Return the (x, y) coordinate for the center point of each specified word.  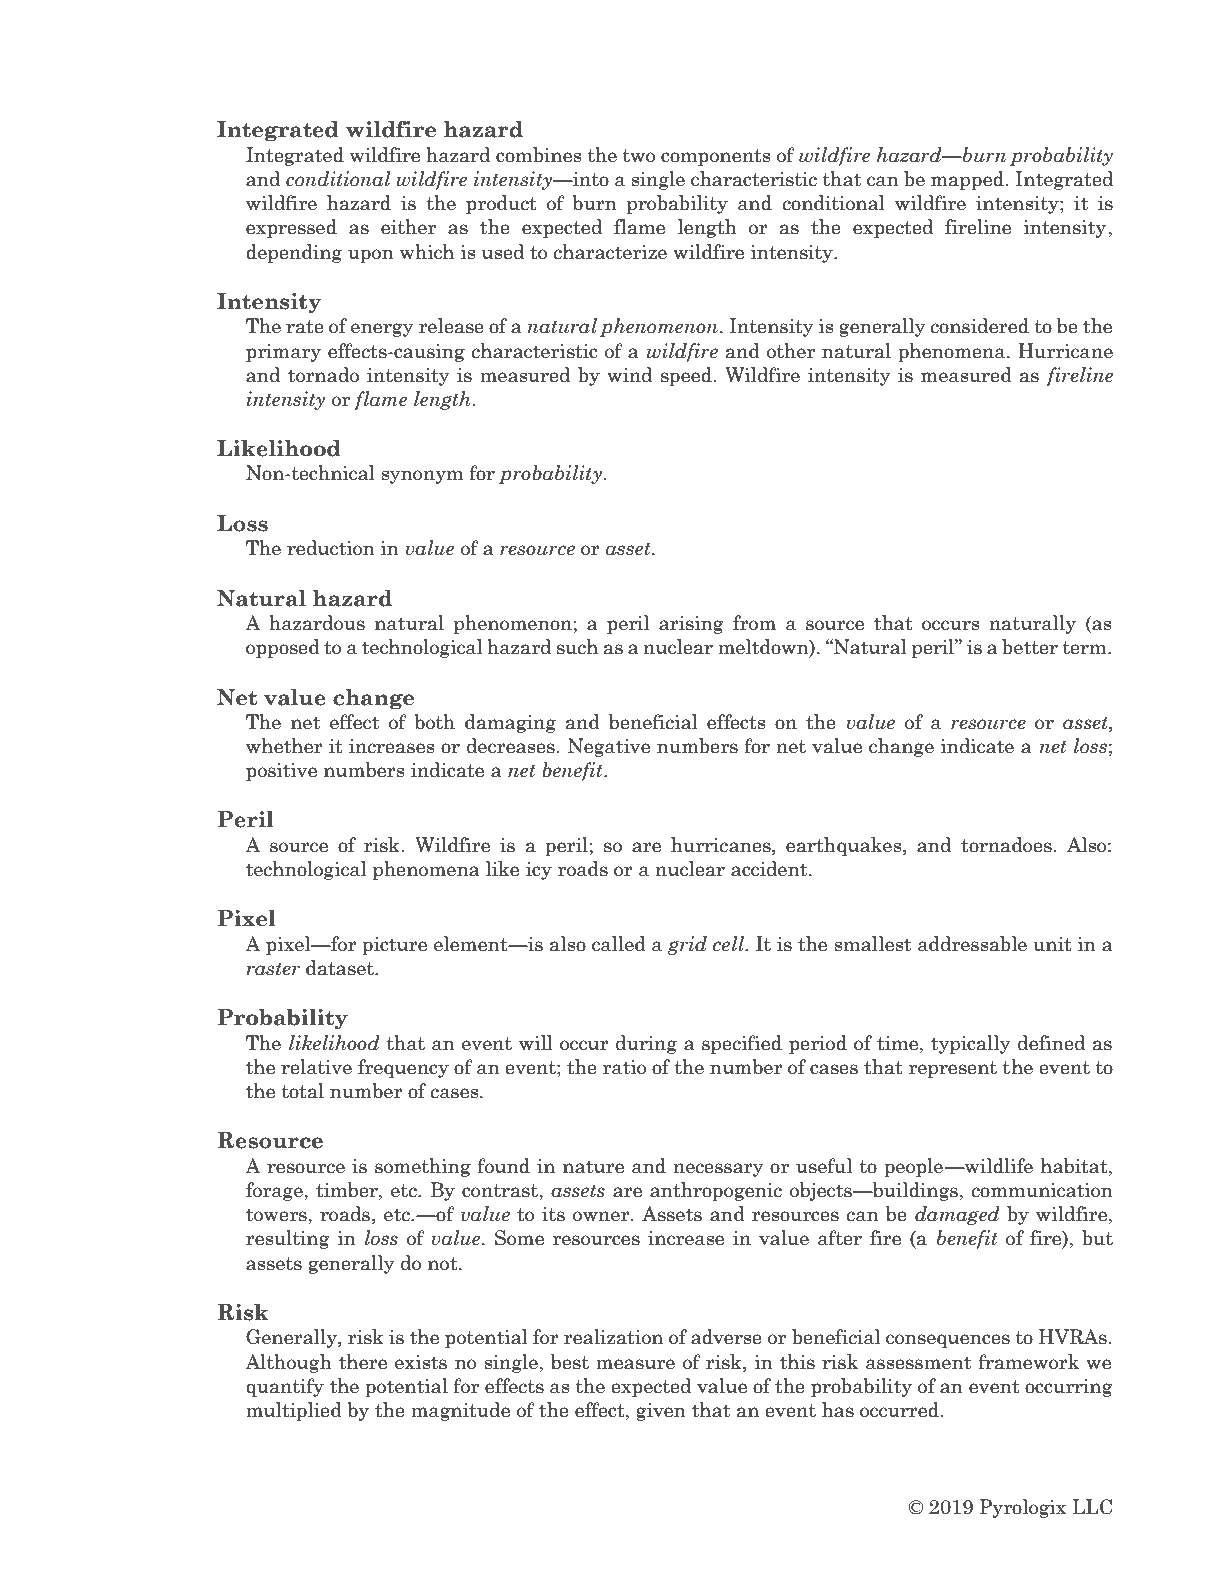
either (408, 227)
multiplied (294, 1411)
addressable (972, 944)
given (661, 1412)
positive (281, 772)
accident (770, 869)
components (715, 157)
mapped (967, 180)
